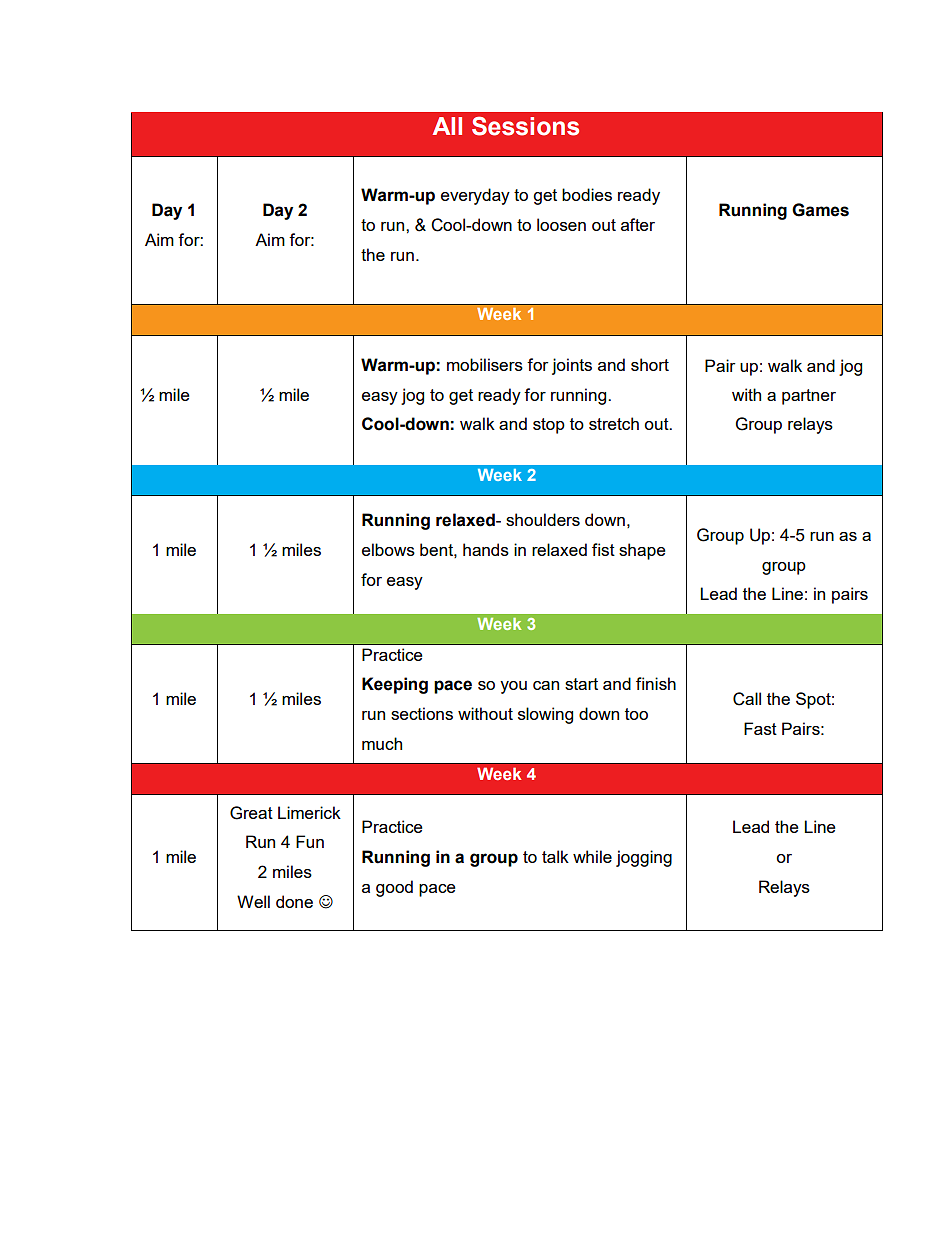 Image resolution: width=952 pixels, height=1233 pixels. Describe the element at coordinates (486, 549) in the image. I see `hands` at that location.
